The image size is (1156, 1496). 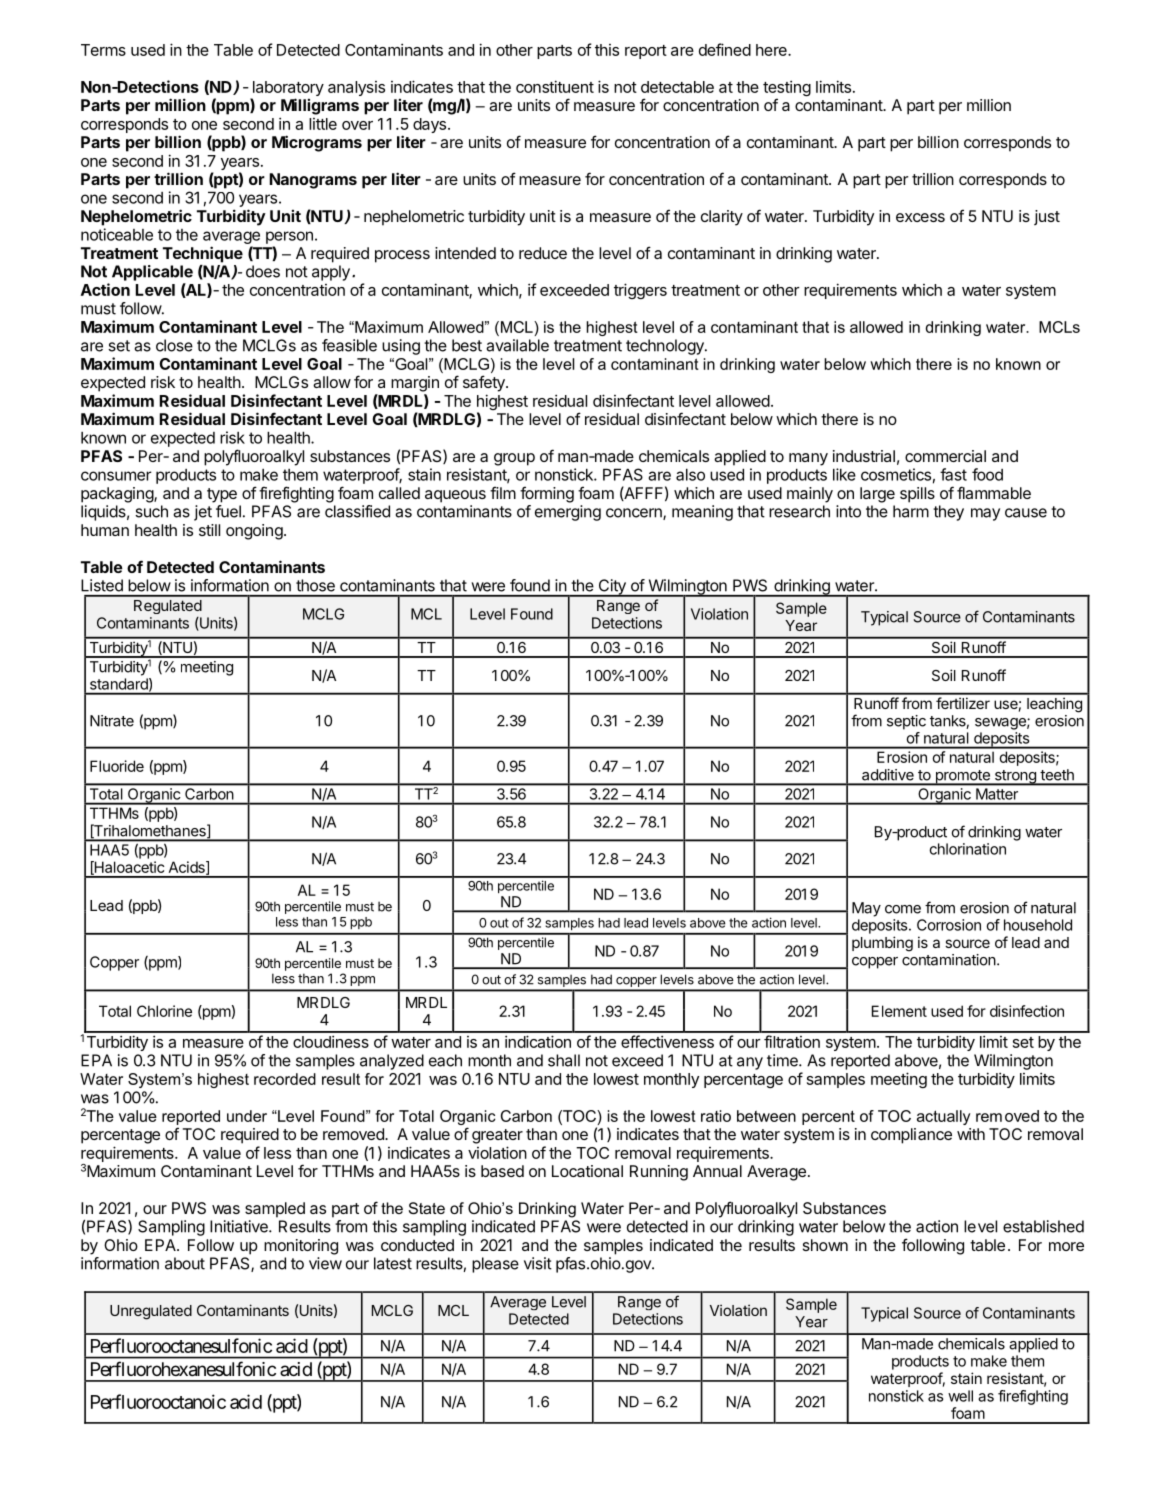 I want to click on laboratory, so click(x=287, y=90).
